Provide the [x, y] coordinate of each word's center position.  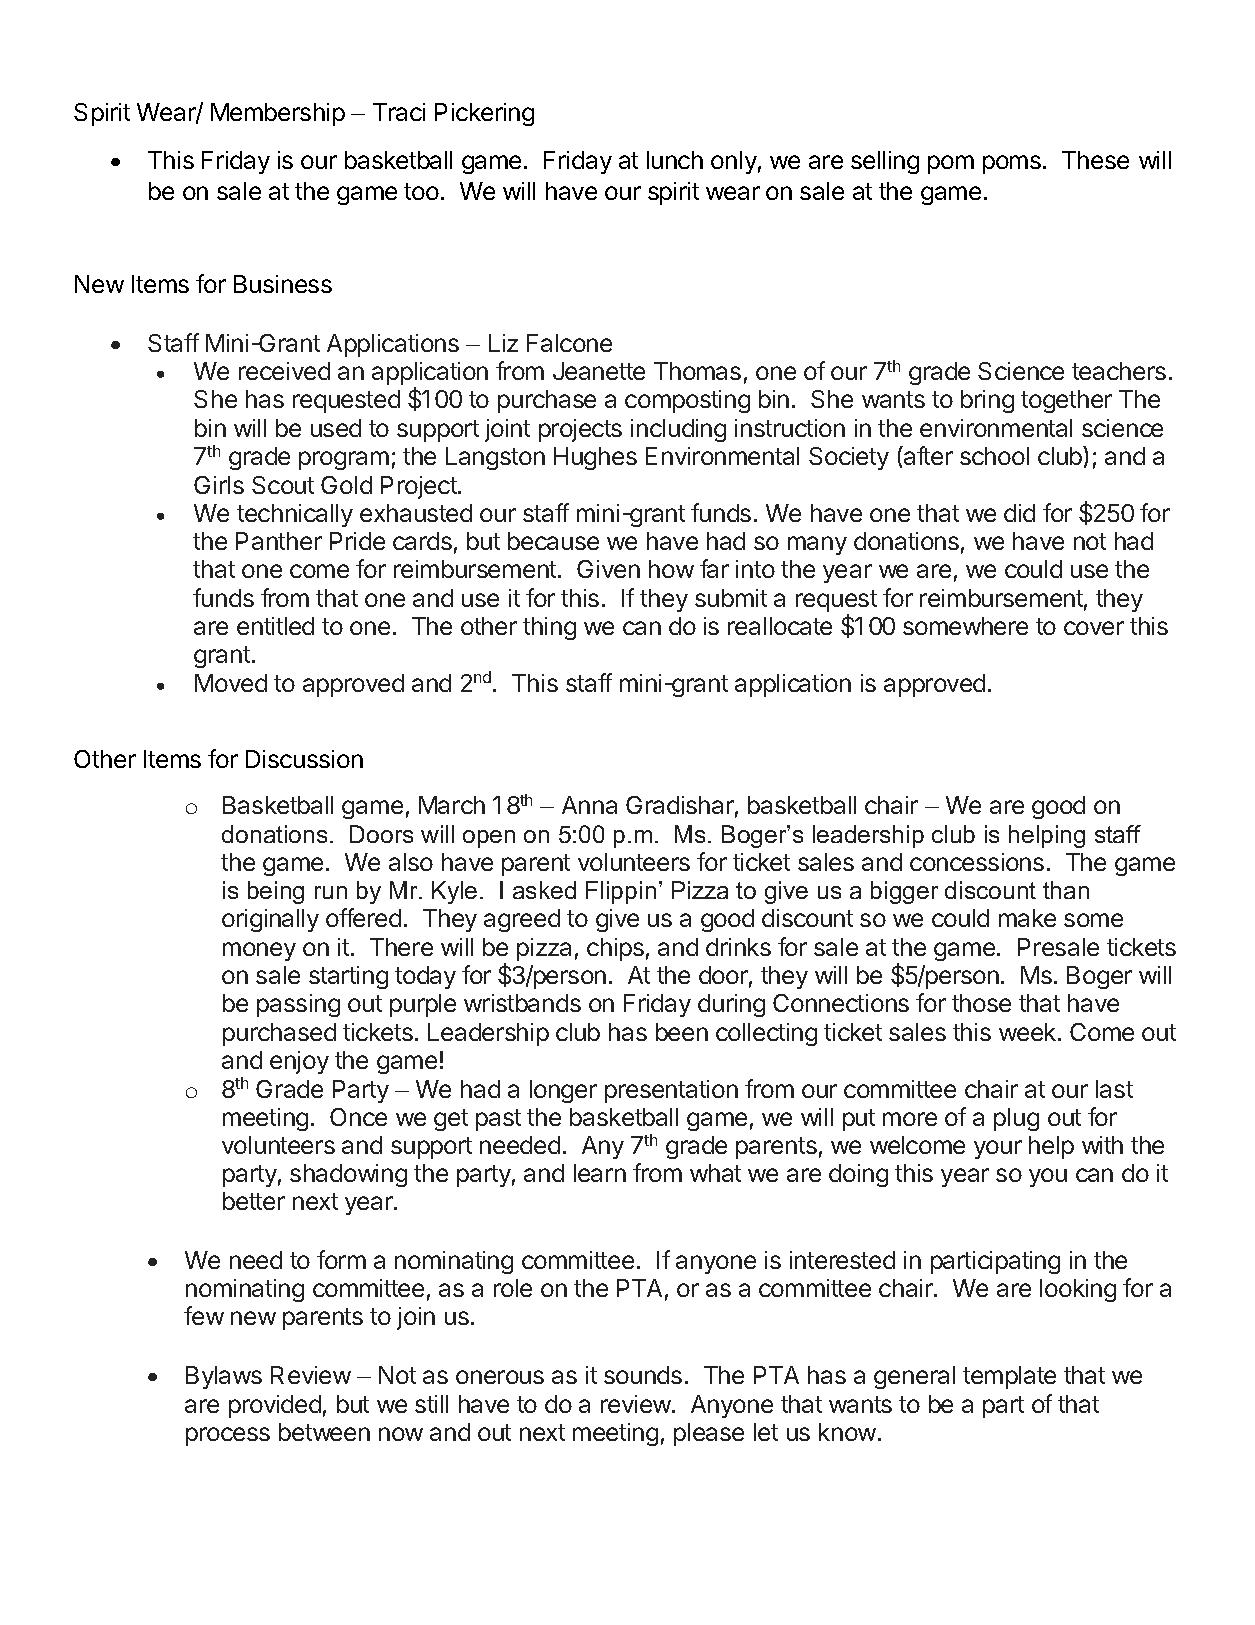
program [344, 460]
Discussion [304, 759]
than [1066, 890]
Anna [589, 805]
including [678, 430]
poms [1012, 164]
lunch [675, 160]
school [994, 456]
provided [275, 1406]
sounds [643, 1375]
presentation [671, 1091]
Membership [278, 114]
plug [1016, 1119]
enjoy [299, 1062]
